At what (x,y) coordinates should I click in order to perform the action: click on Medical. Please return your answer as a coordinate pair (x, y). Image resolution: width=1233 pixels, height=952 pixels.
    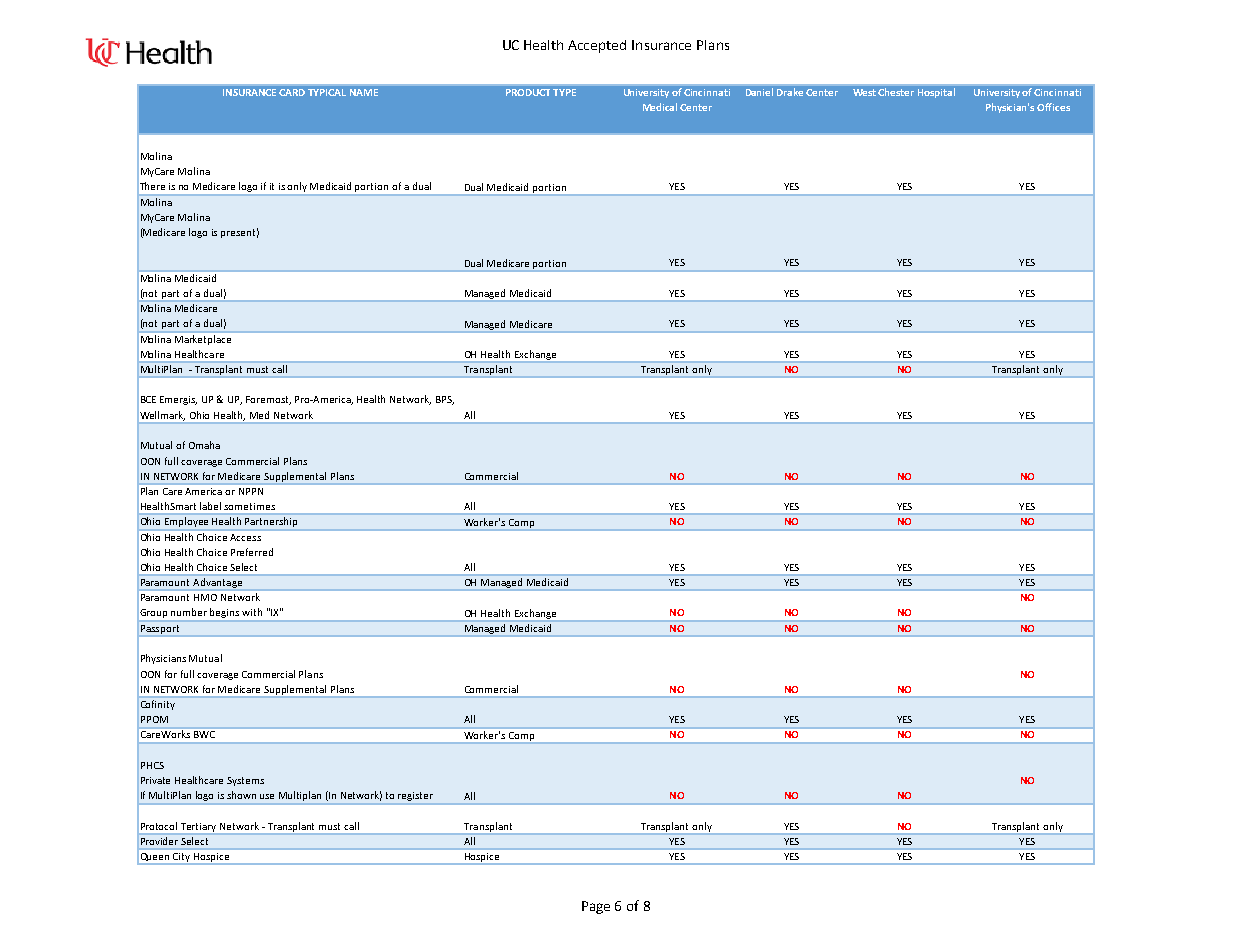
    Looking at the image, I should click on (660, 107).
